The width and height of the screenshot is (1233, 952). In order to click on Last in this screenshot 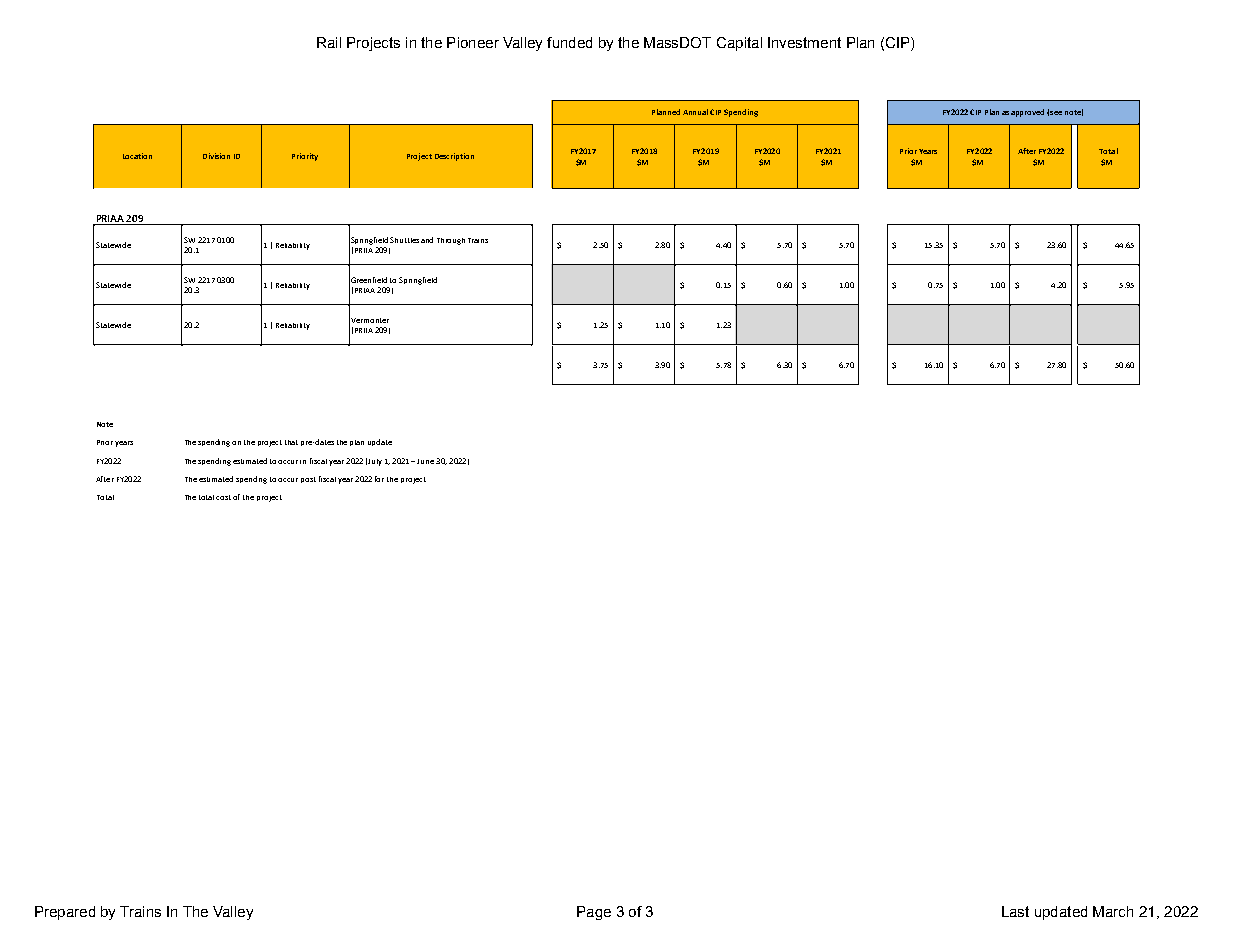, I will do `click(1015, 911)`.
